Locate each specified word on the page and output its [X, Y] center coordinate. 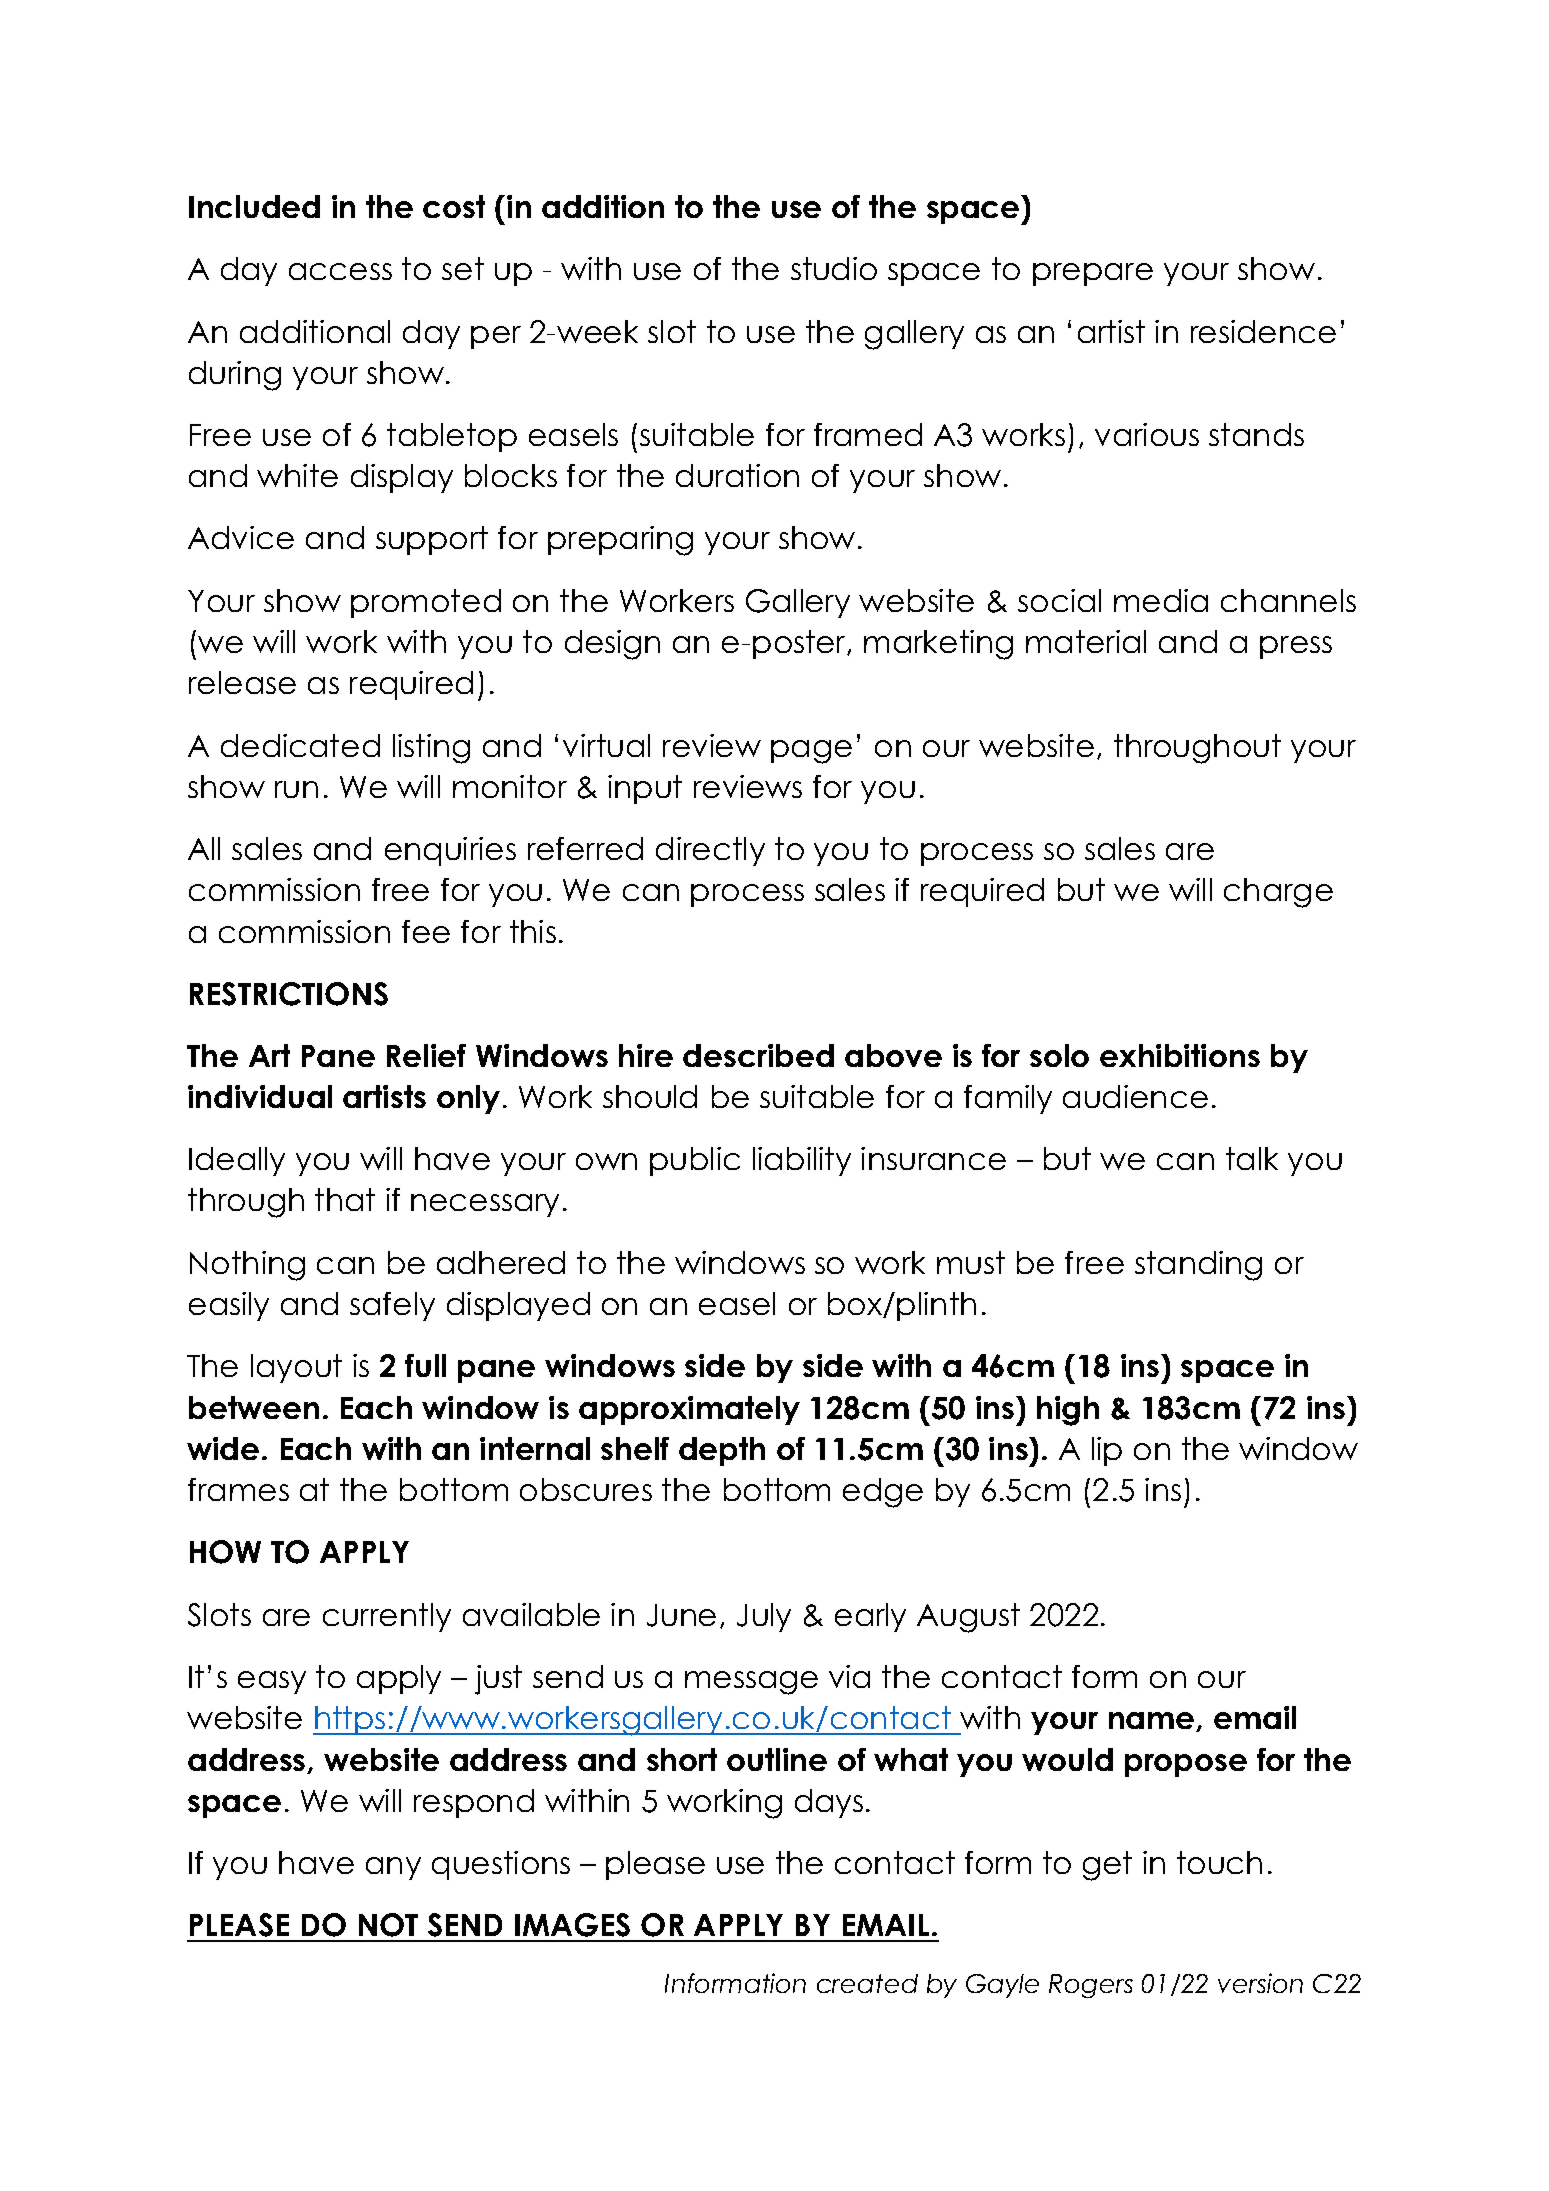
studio [834, 268]
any [393, 1868]
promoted [426, 603]
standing [1198, 1266]
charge [1278, 893]
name [1153, 1722]
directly [710, 851]
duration [737, 475]
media [1161, 600]
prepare [1093, 274]
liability [802, 1161]
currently [387, 1617]
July [764, 1617]
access [340, 271]
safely [392, 1306]
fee [426, 931]
